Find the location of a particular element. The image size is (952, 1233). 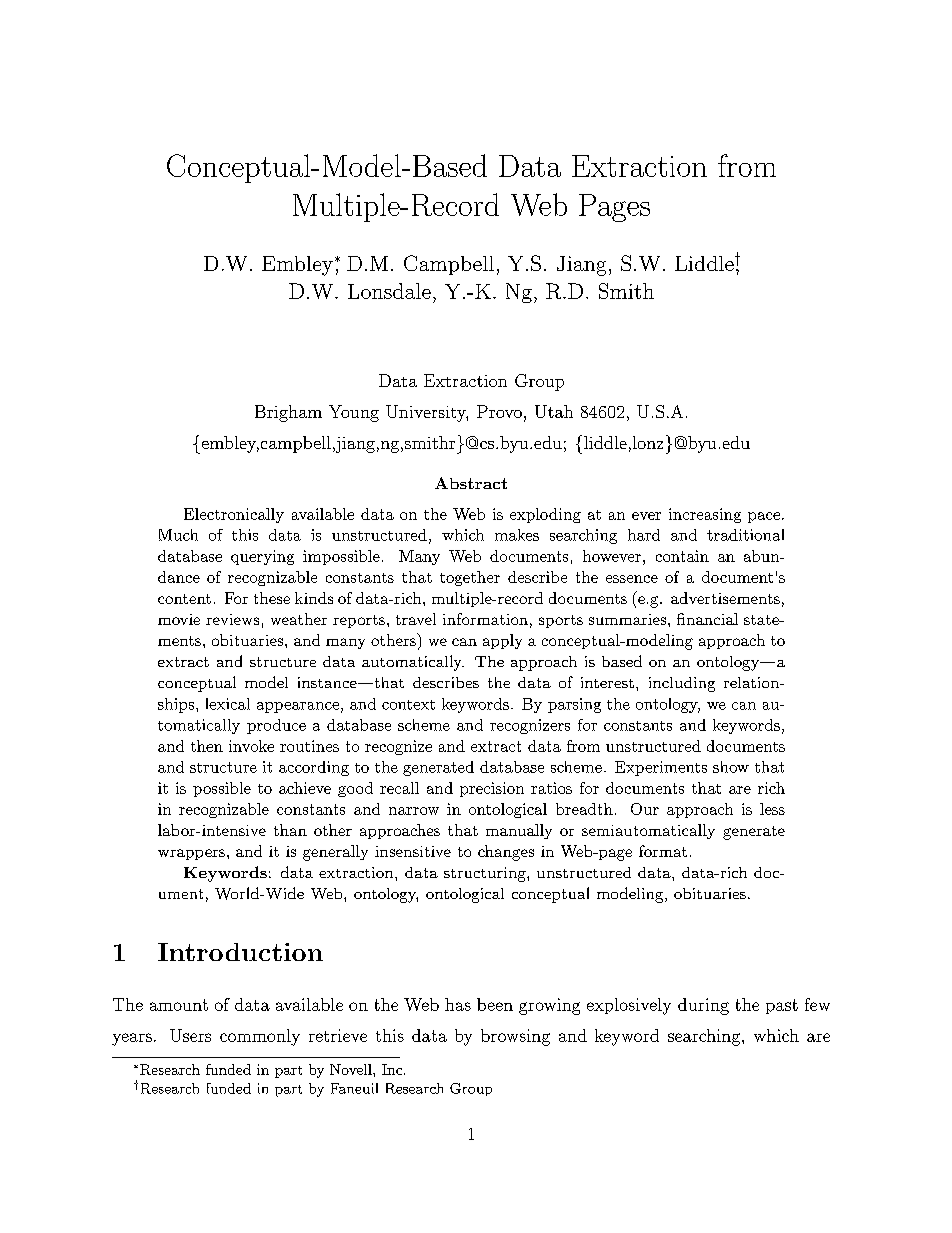

Users is located at coordinates (190, 1035).
